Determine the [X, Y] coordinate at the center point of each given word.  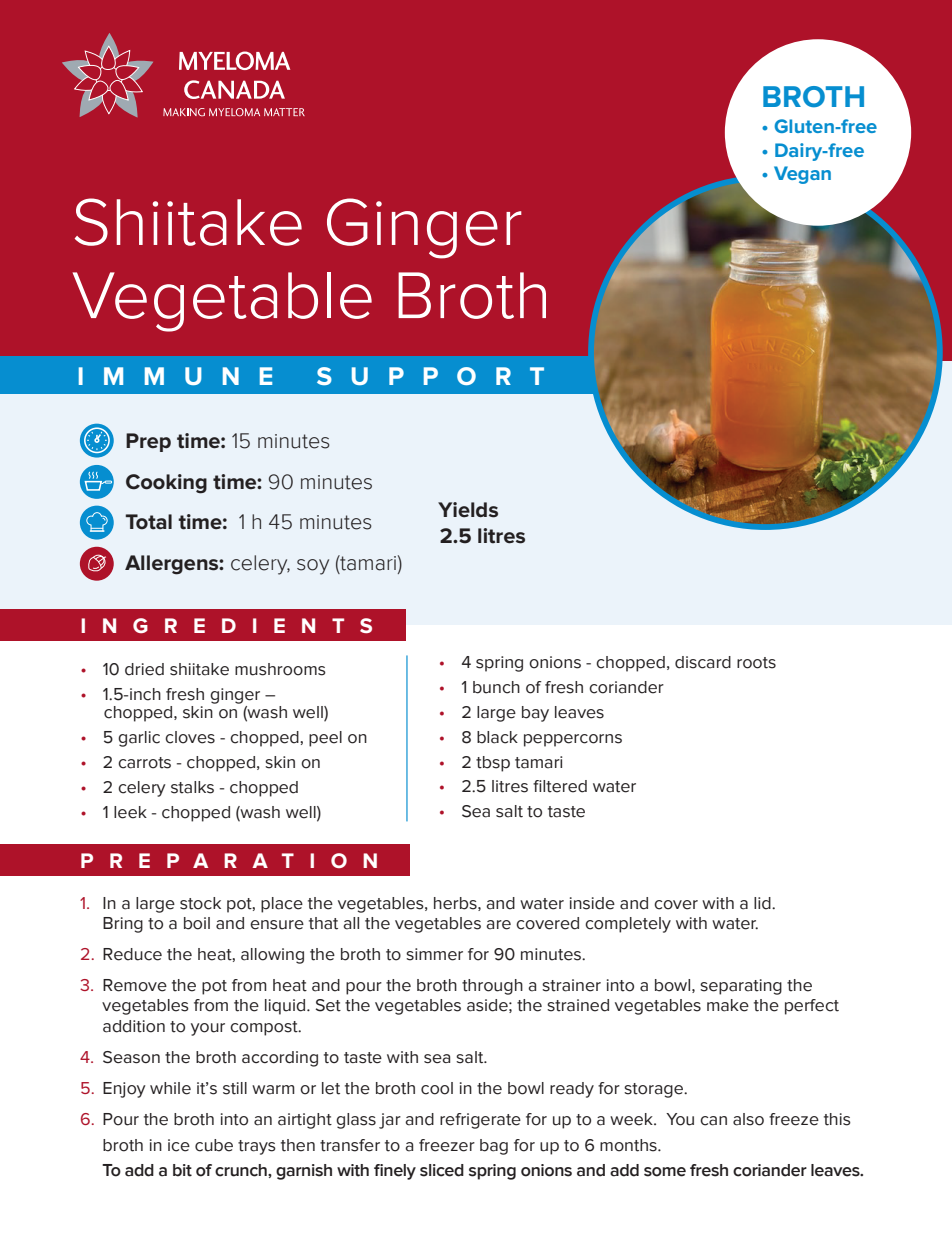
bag [494, 1147]
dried [144, 669]
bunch [496, 687]
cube [214, 1145]
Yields [468, 510]
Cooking [166, 484]
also [748, 1119]
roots [756, 663]
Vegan [802, 175]
